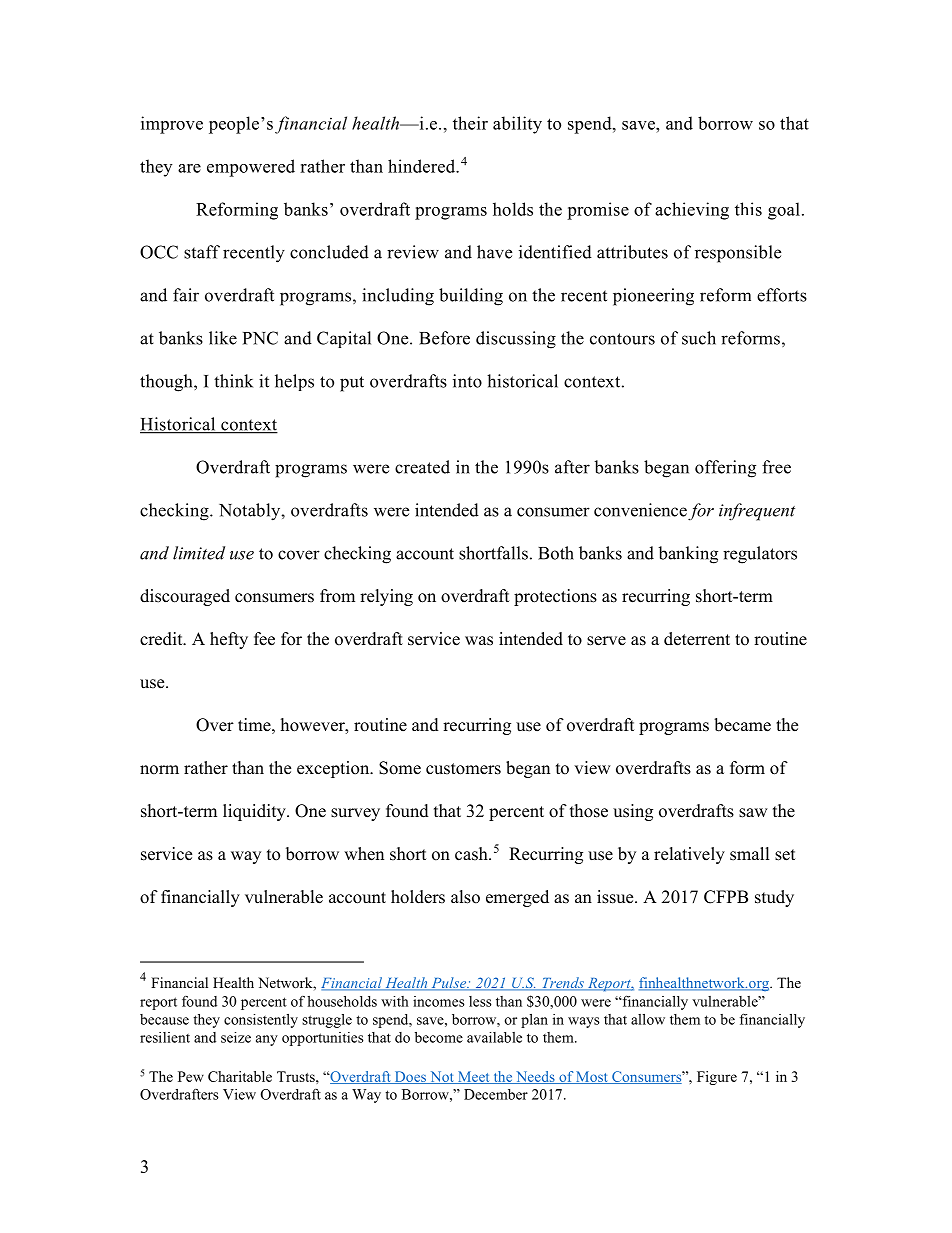 The image size is (952, 1233). I want to click on their, so click(470, 123).
